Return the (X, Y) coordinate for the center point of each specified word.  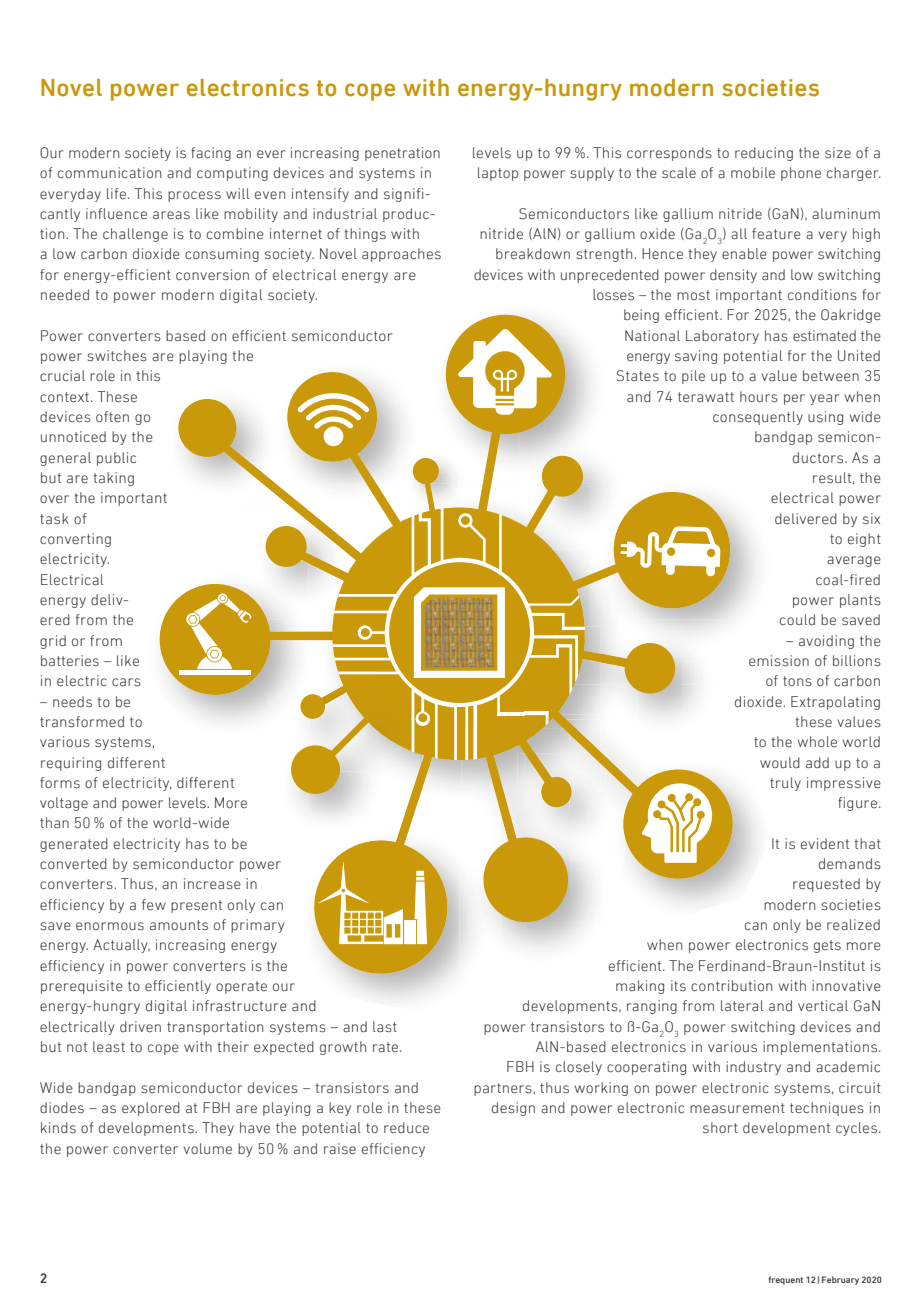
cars (126, 682)
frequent (786, 1280)
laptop (498, 174)
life (118, 193)
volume (207, 1148)
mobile (753, 172)
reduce (406, 1128)
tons (797, 681)
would (780, 762)
